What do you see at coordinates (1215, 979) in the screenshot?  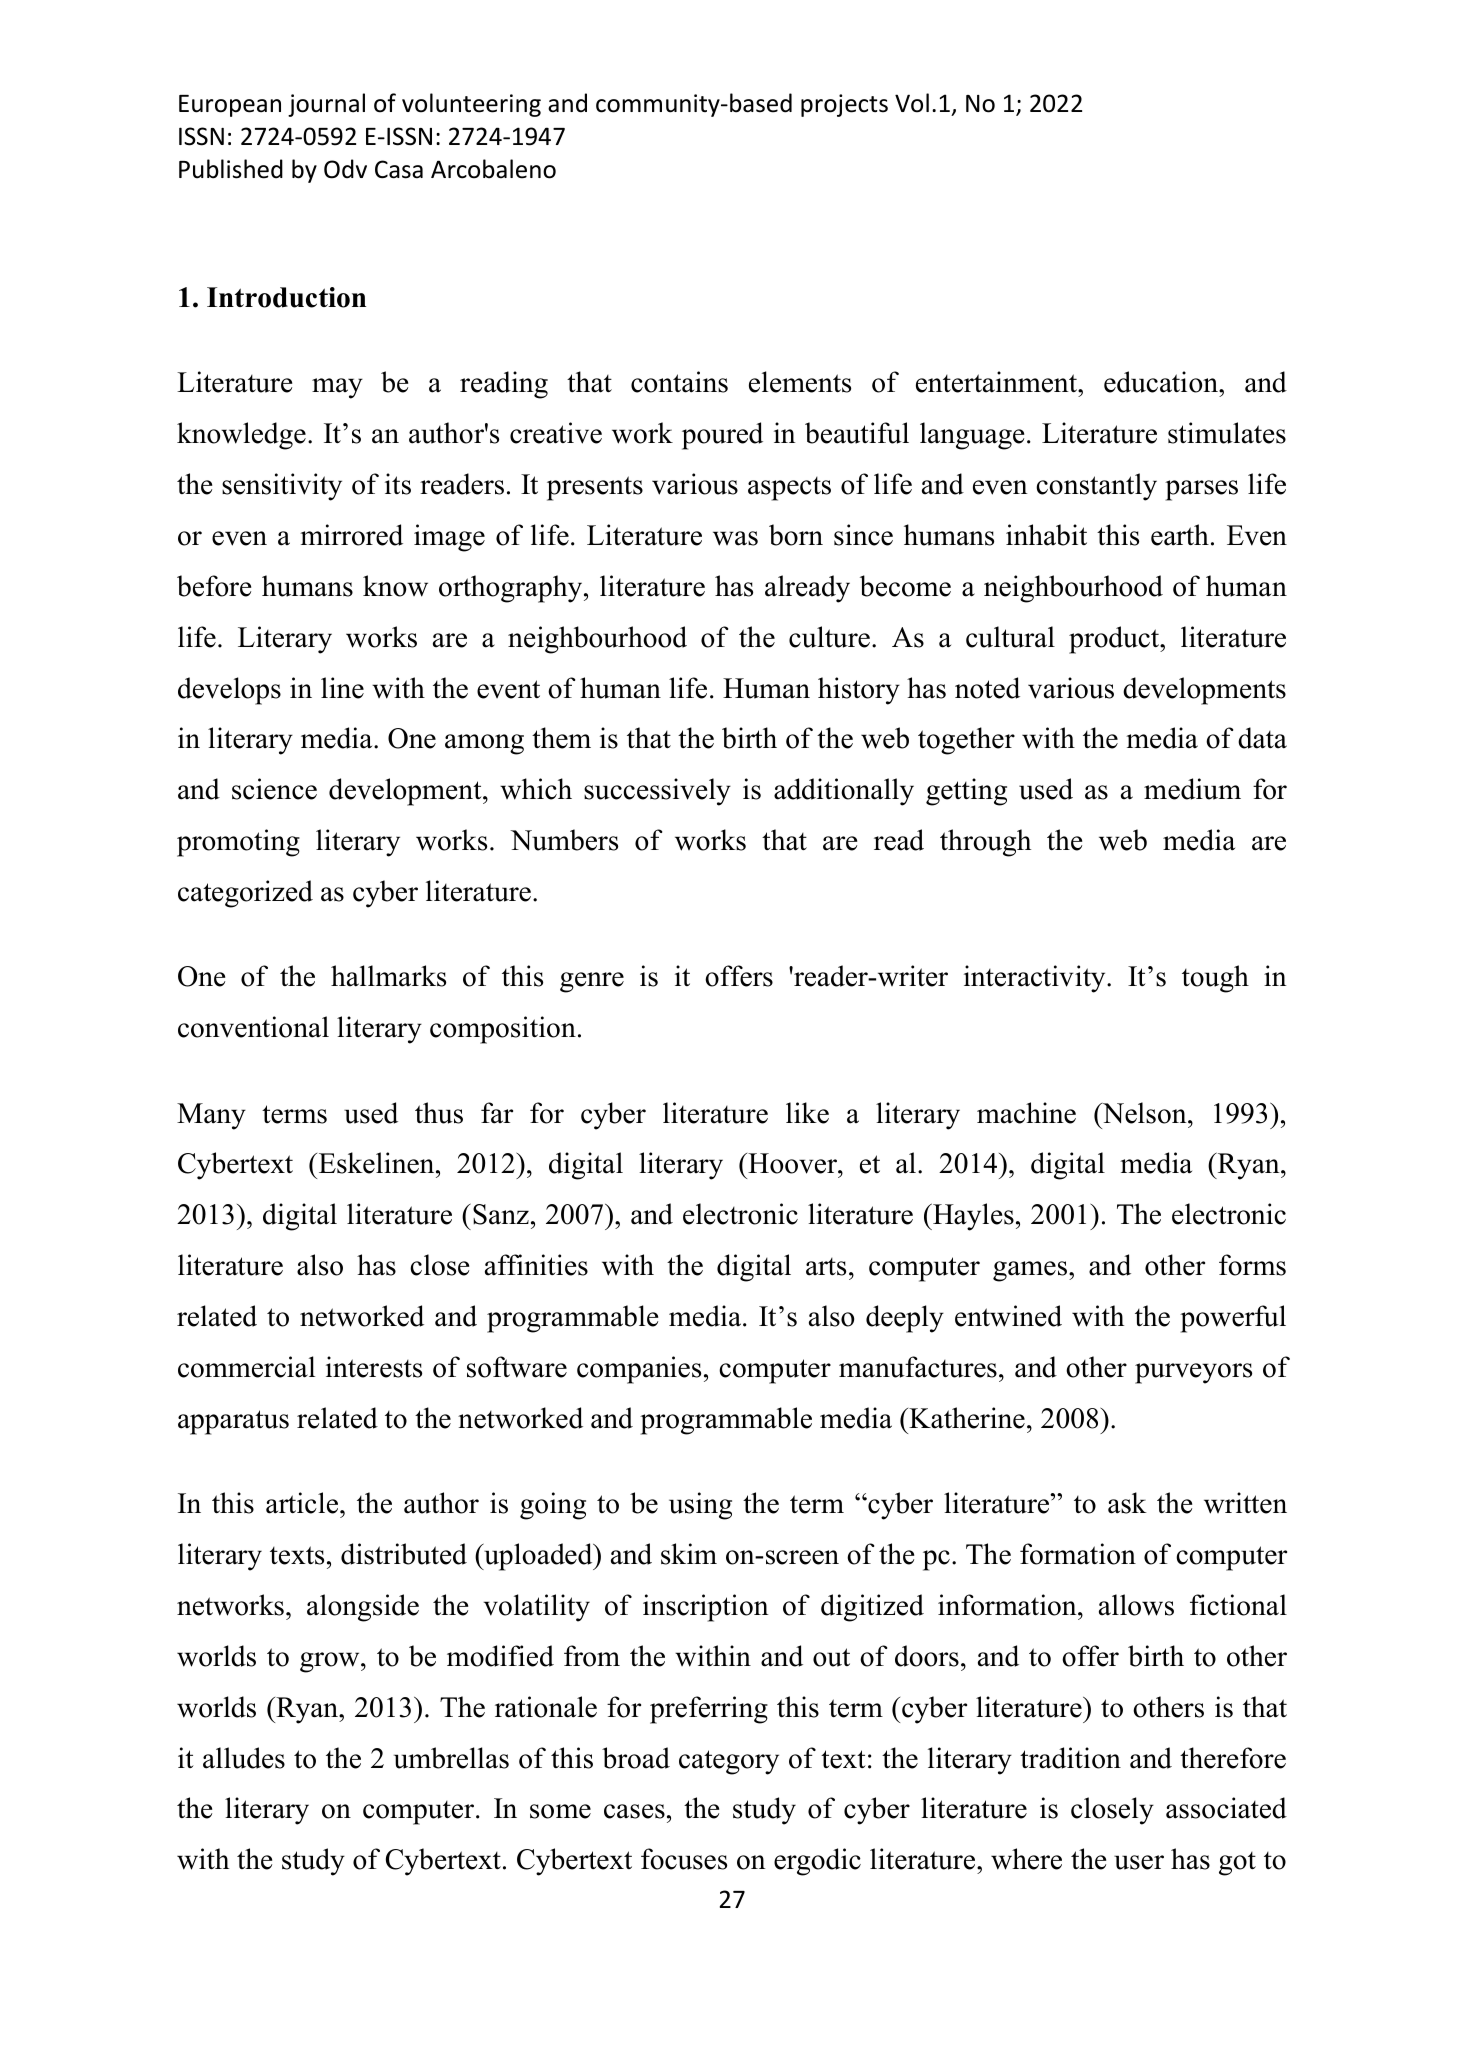 I see `tough` at bounding box center [1215, 979].
